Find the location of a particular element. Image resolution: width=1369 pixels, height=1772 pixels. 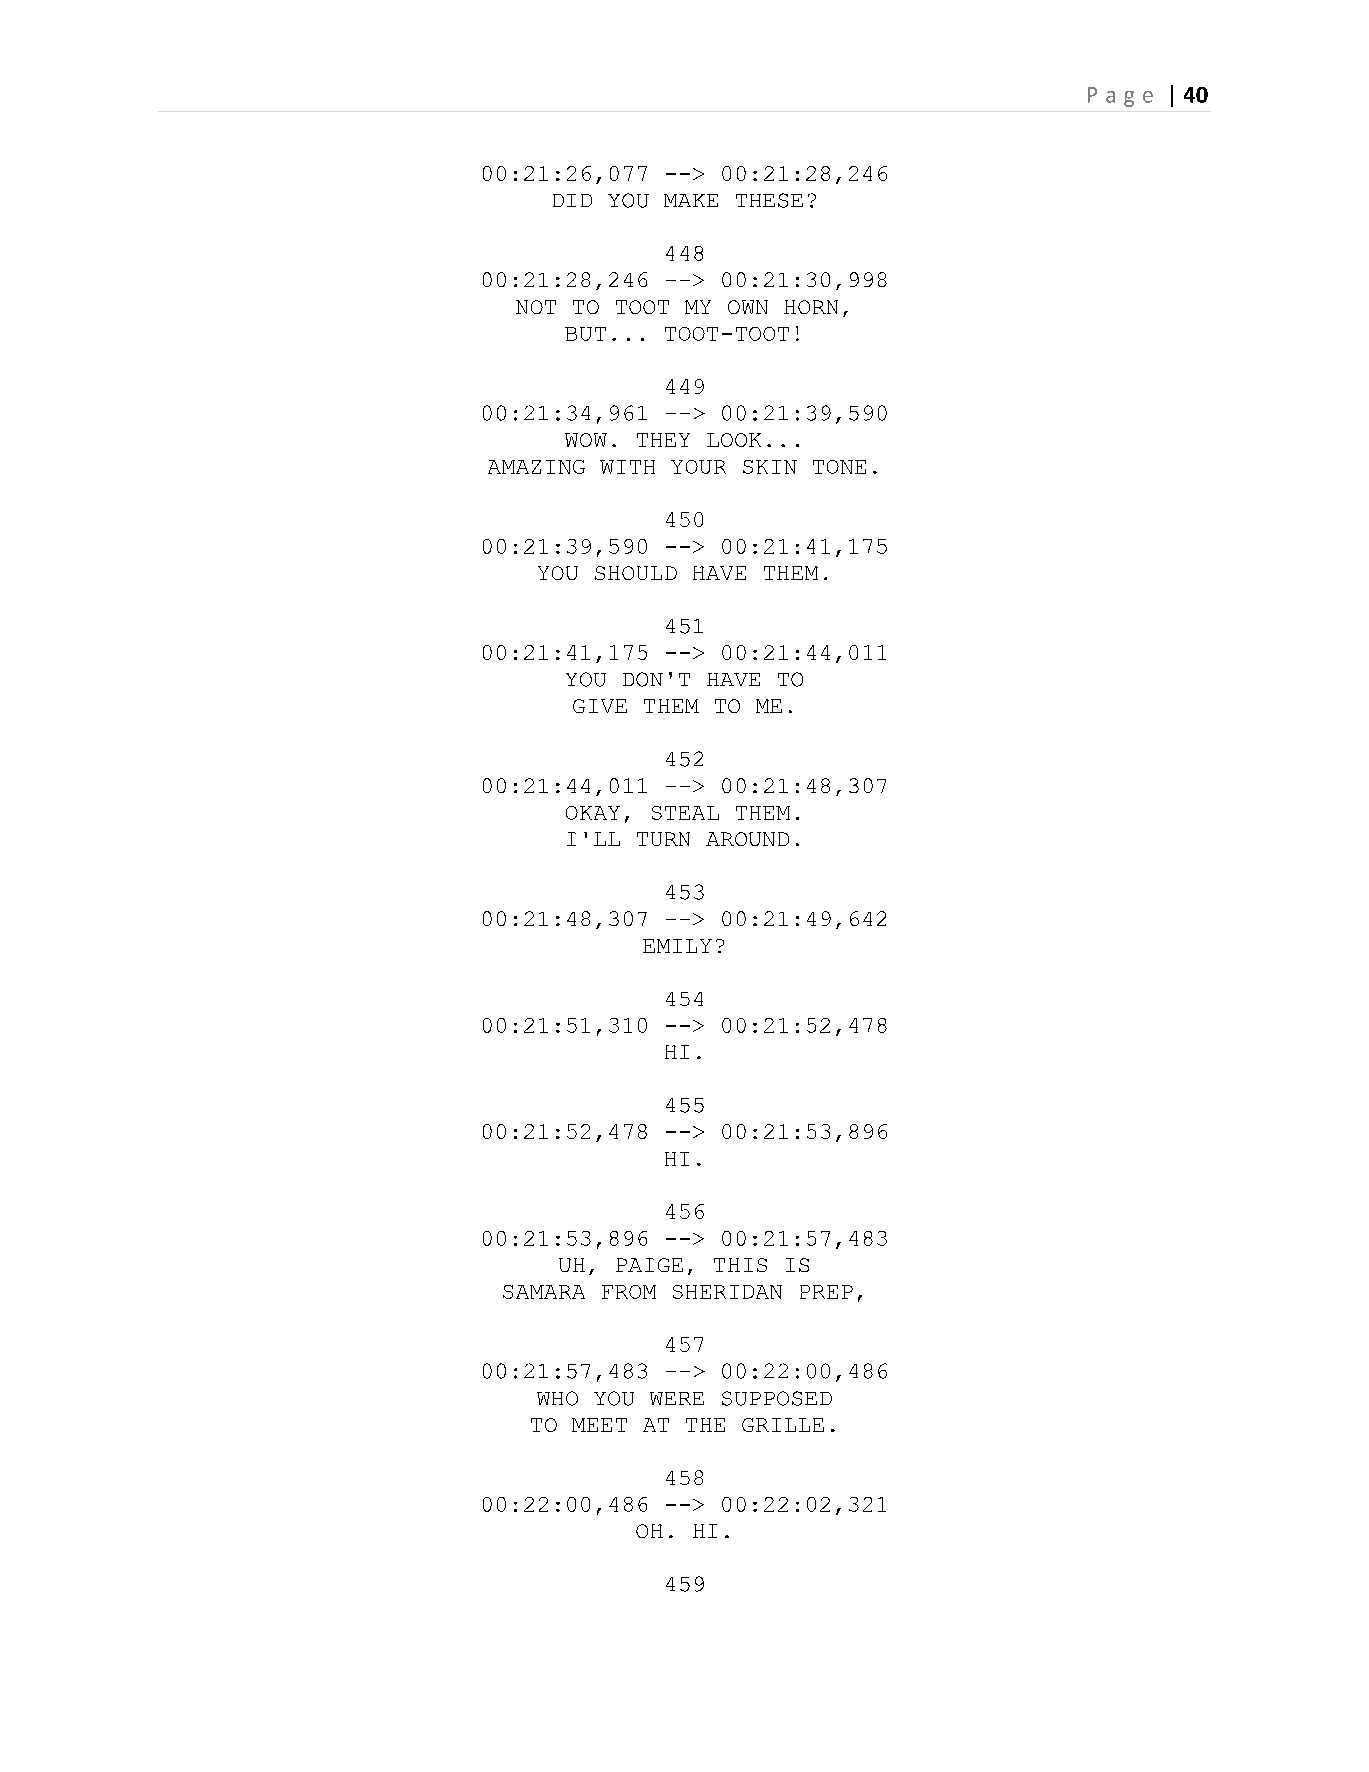

HORN is located at coordinates (811, 307).
